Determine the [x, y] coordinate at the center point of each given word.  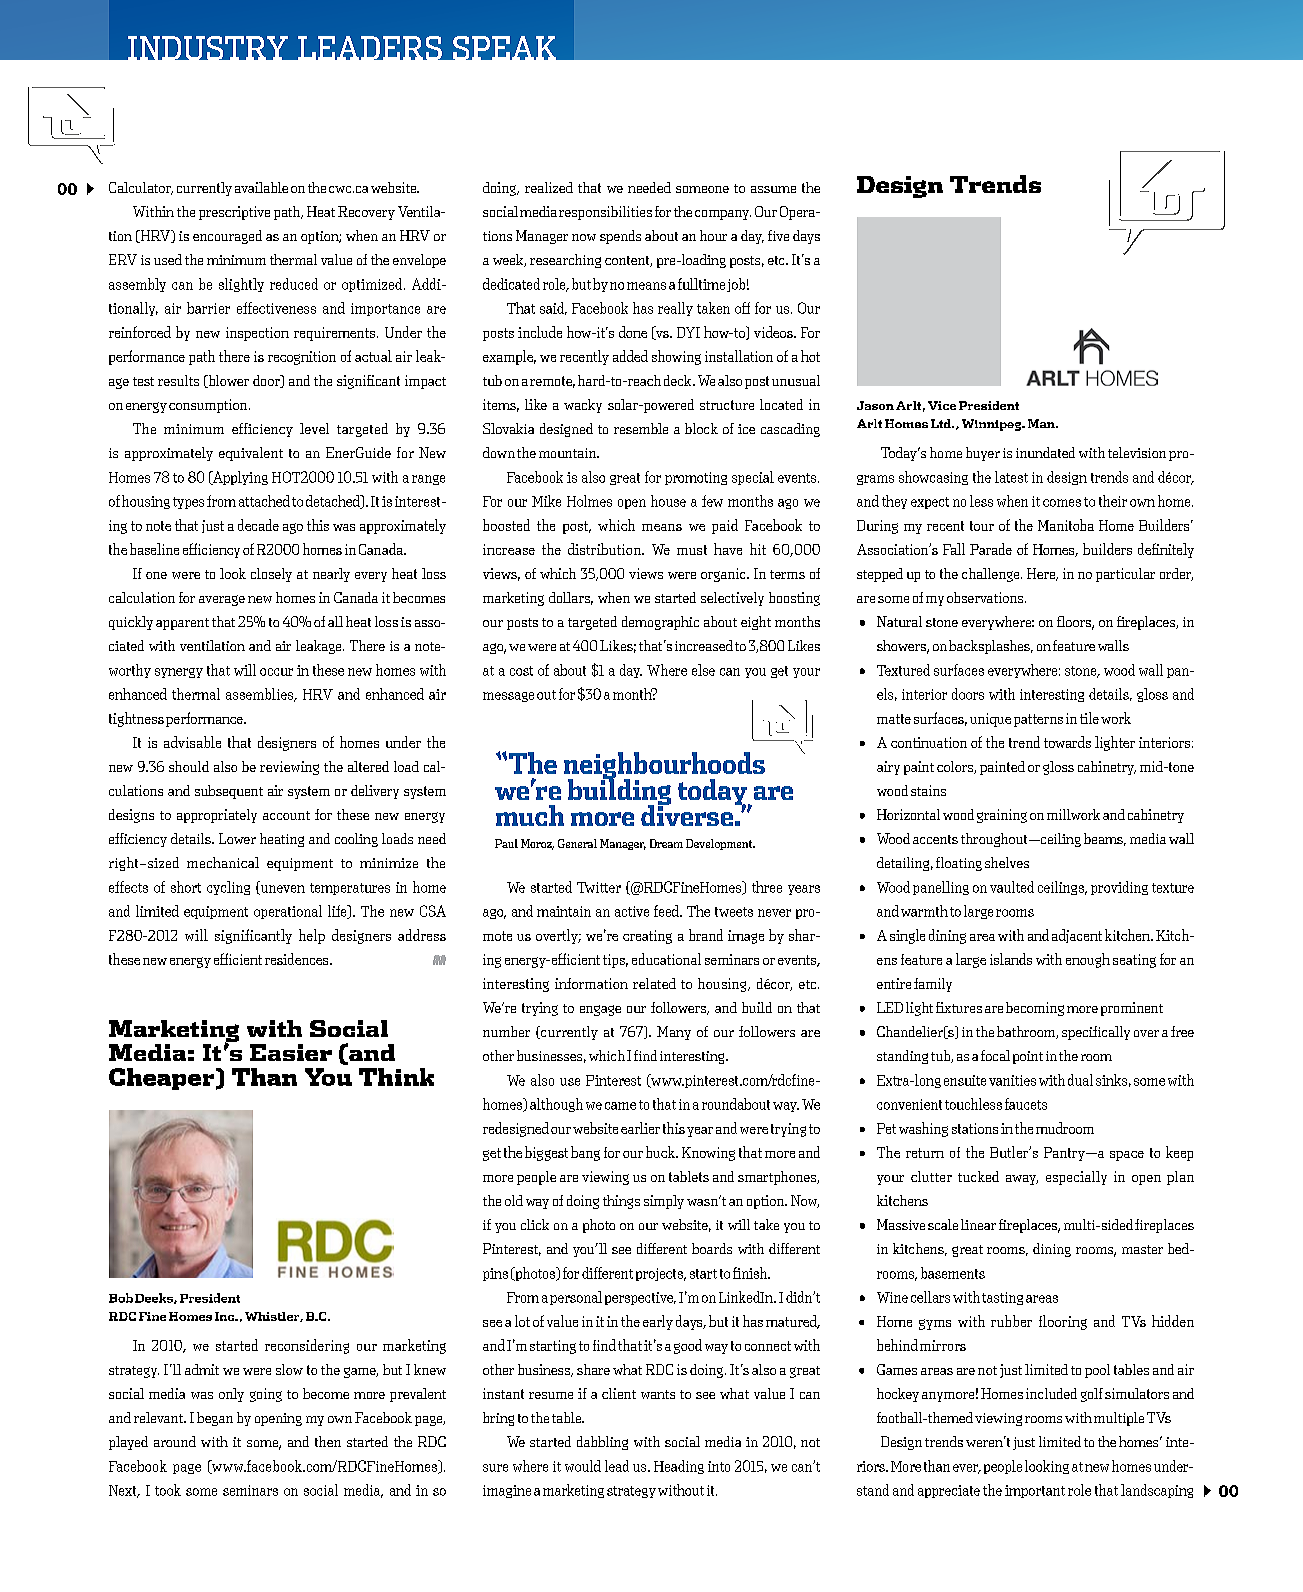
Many [674, 1033]
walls [1113, 645]
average [222, 600]
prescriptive [234, 213]
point [1028, 1057]
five [778, 235]
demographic [660, 623]
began [215, 1419]
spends [620, 237]
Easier [291, 1052]
